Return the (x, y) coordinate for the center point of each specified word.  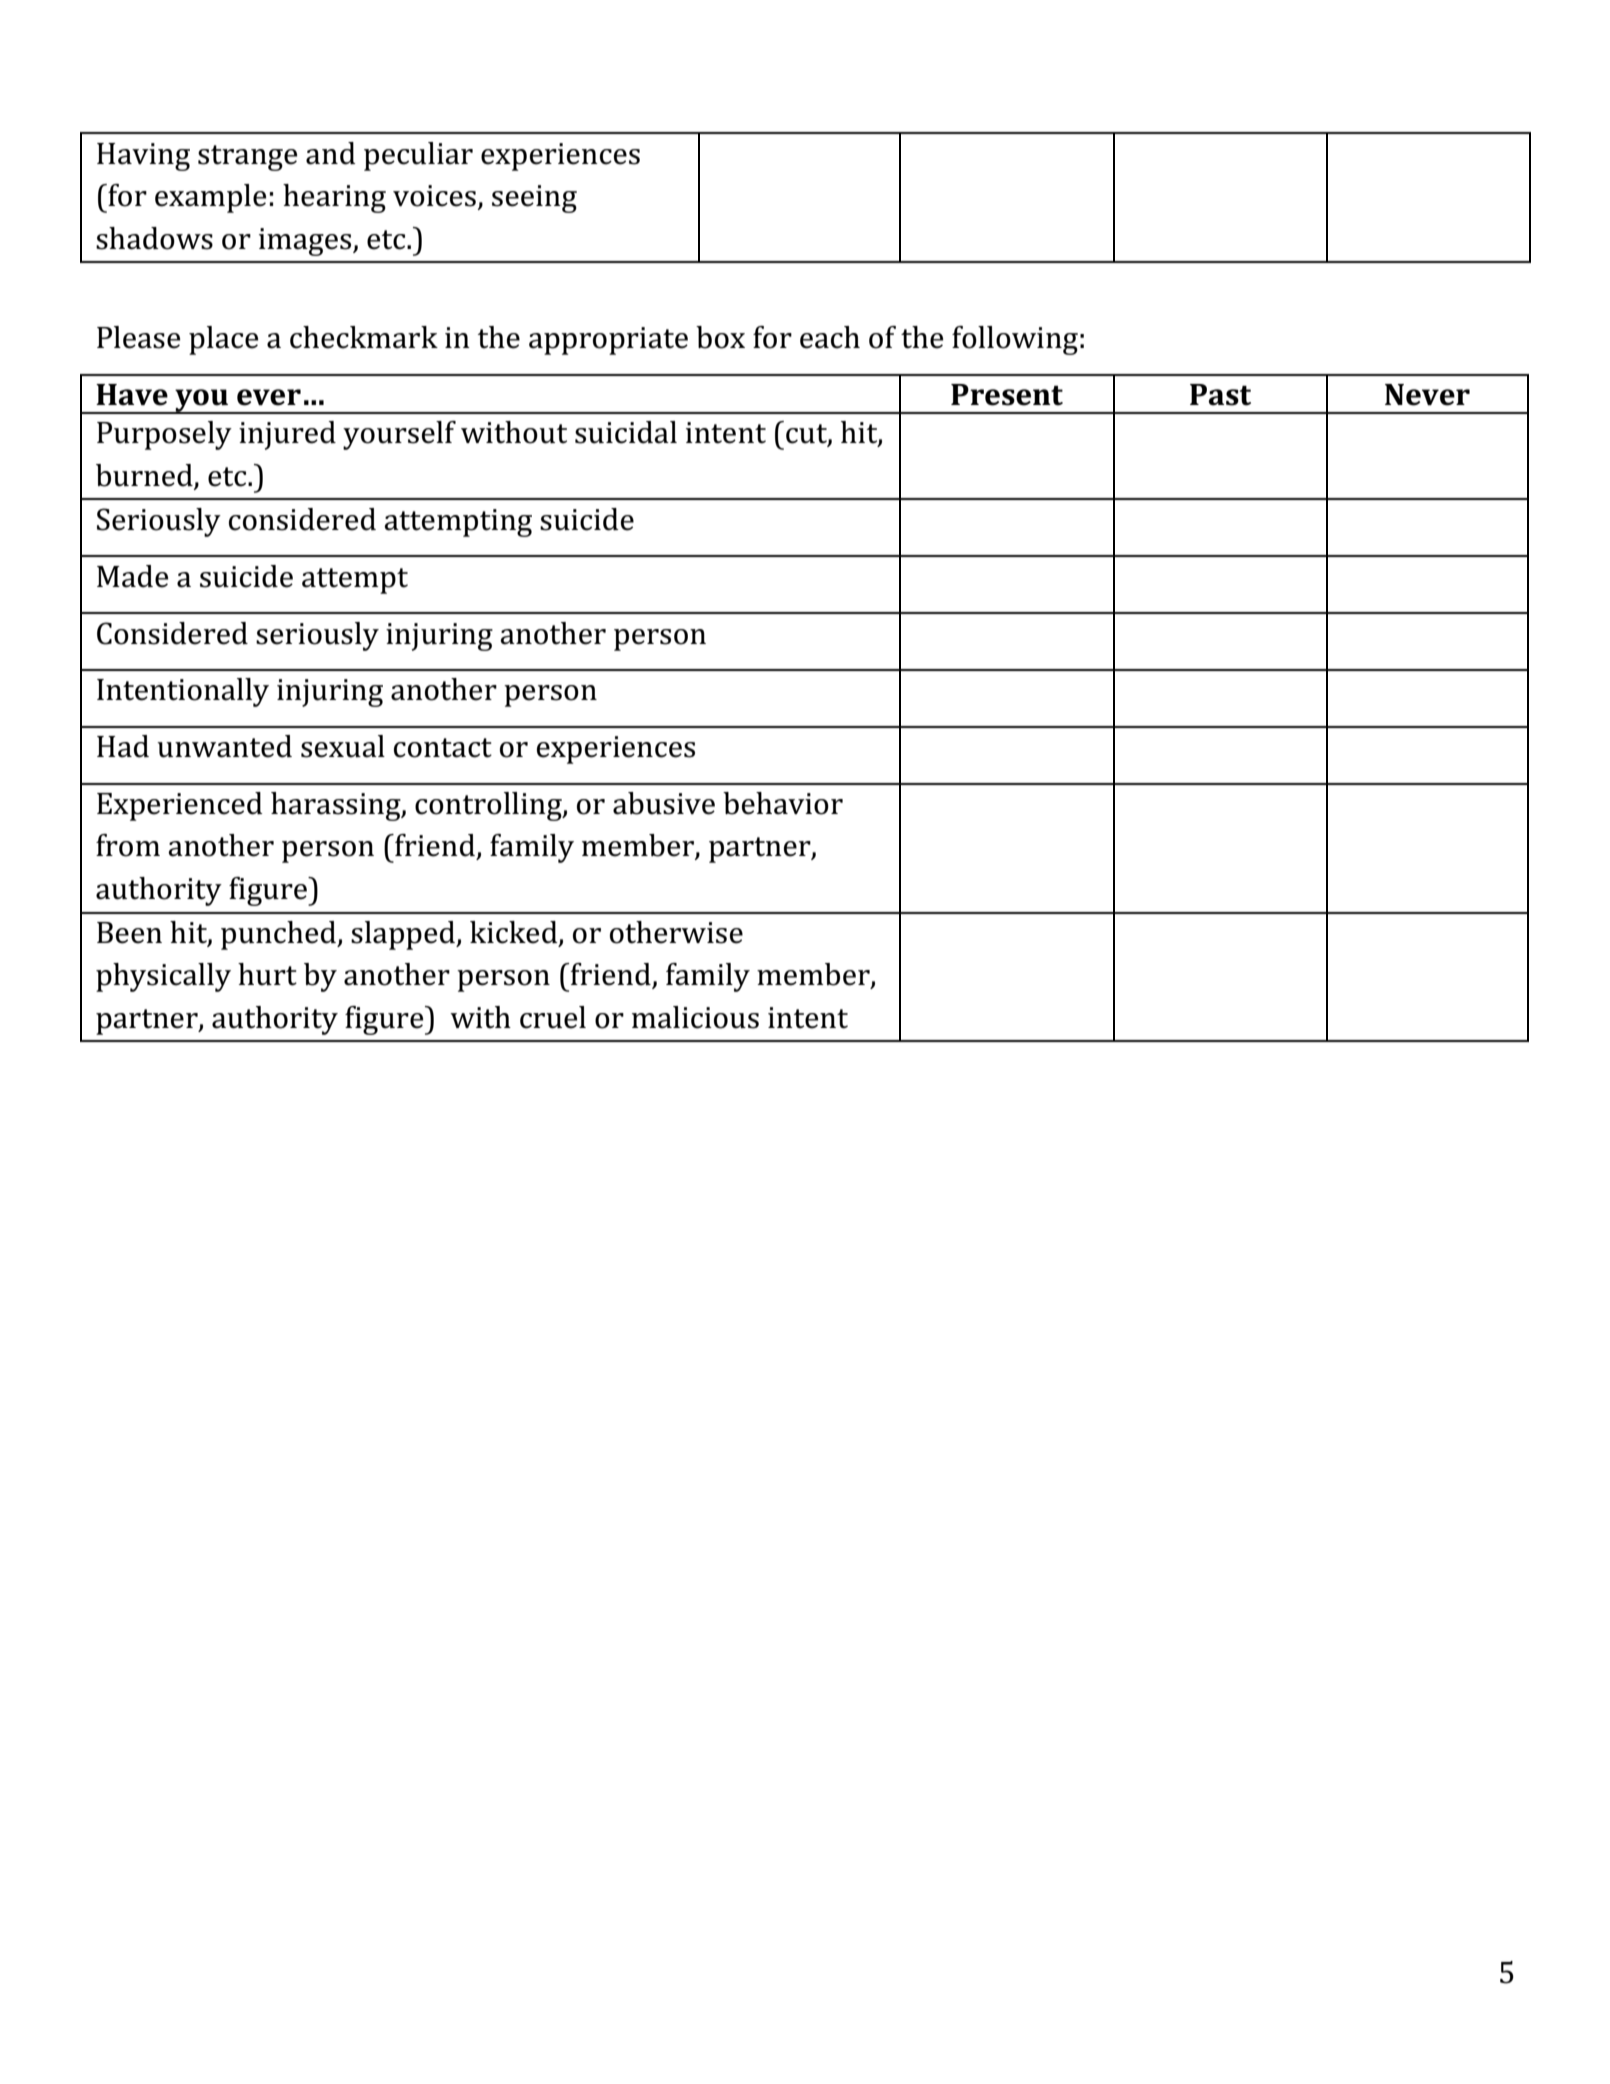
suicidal (626, 432)
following (1015, 340)
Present (1007, 395)
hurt (267, 974)
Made (132, 576)
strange (247, 158)
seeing (534, 199)
